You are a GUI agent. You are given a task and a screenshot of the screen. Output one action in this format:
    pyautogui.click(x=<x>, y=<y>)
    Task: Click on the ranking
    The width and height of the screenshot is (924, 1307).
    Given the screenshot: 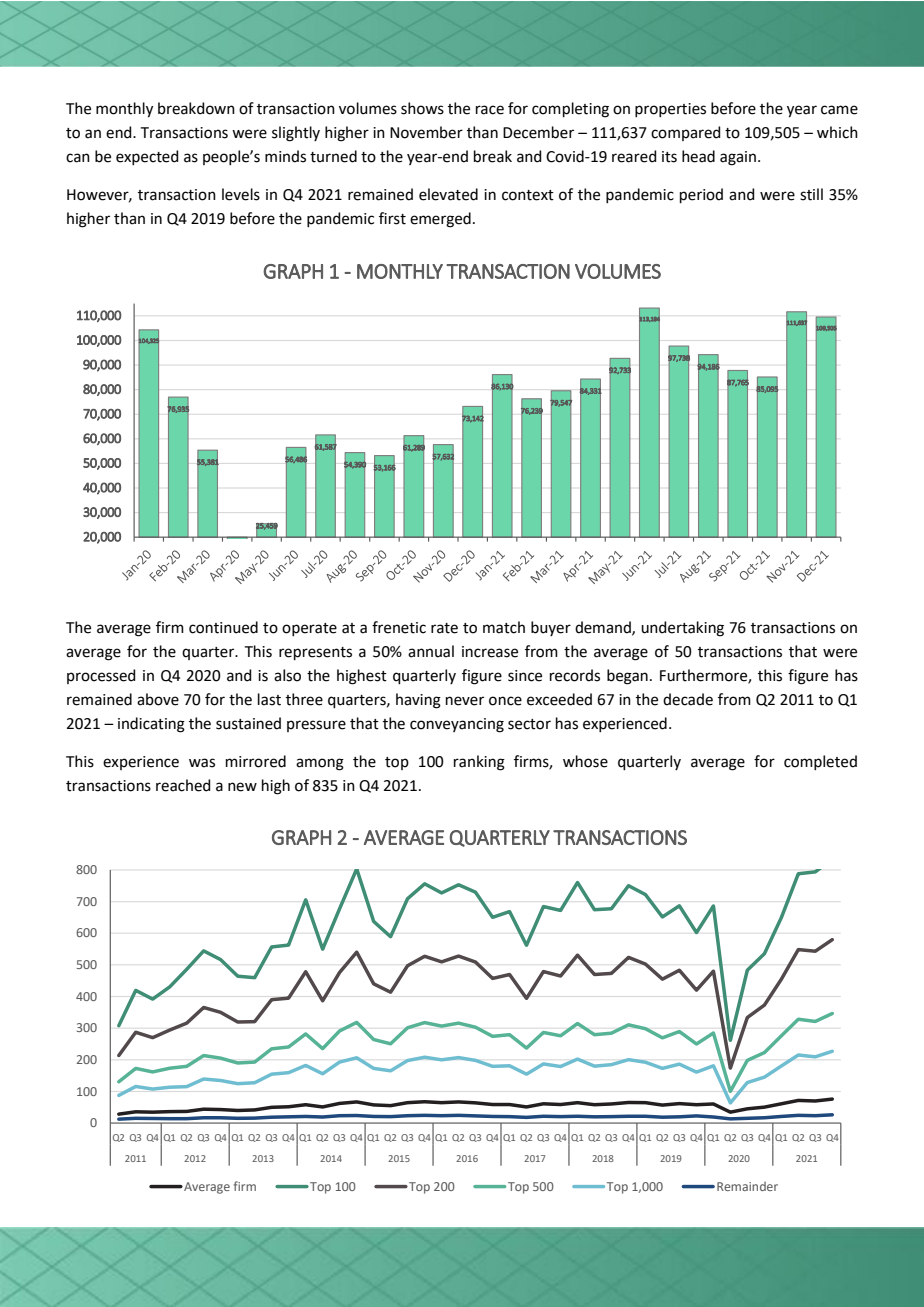 What is the action you would take?
    pyautogui.click(x=479, y=763)
